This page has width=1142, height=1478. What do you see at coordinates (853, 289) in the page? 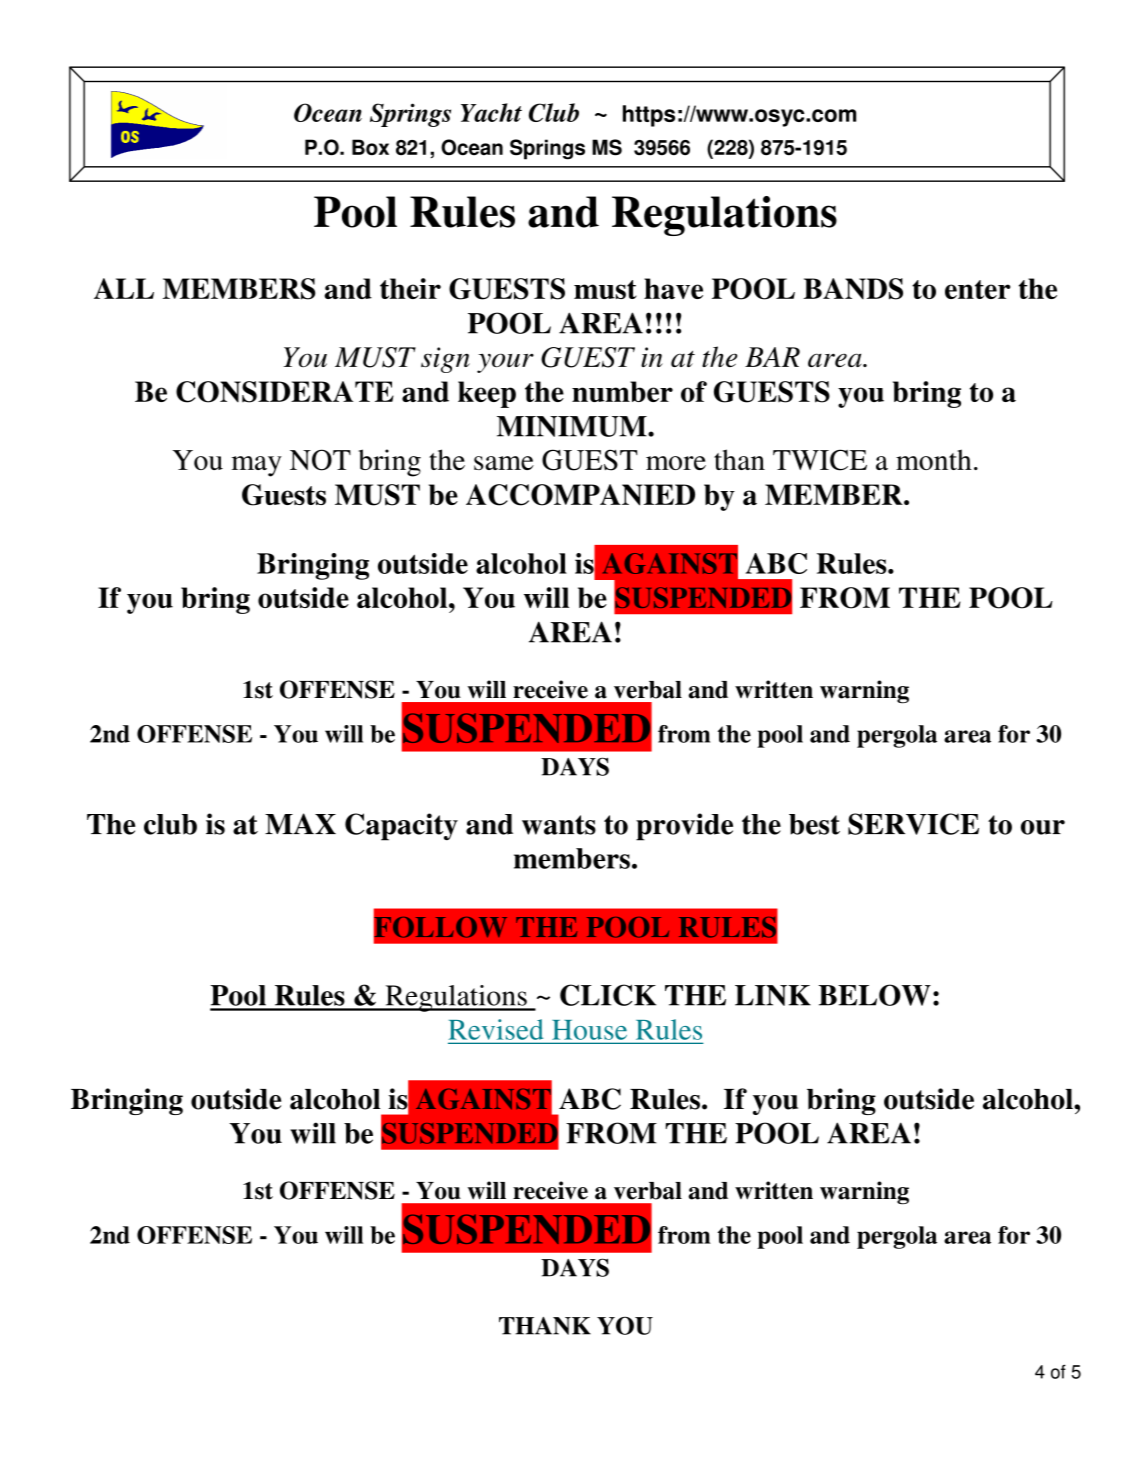
I see `BANDS` at bounding box center [853, 289].
